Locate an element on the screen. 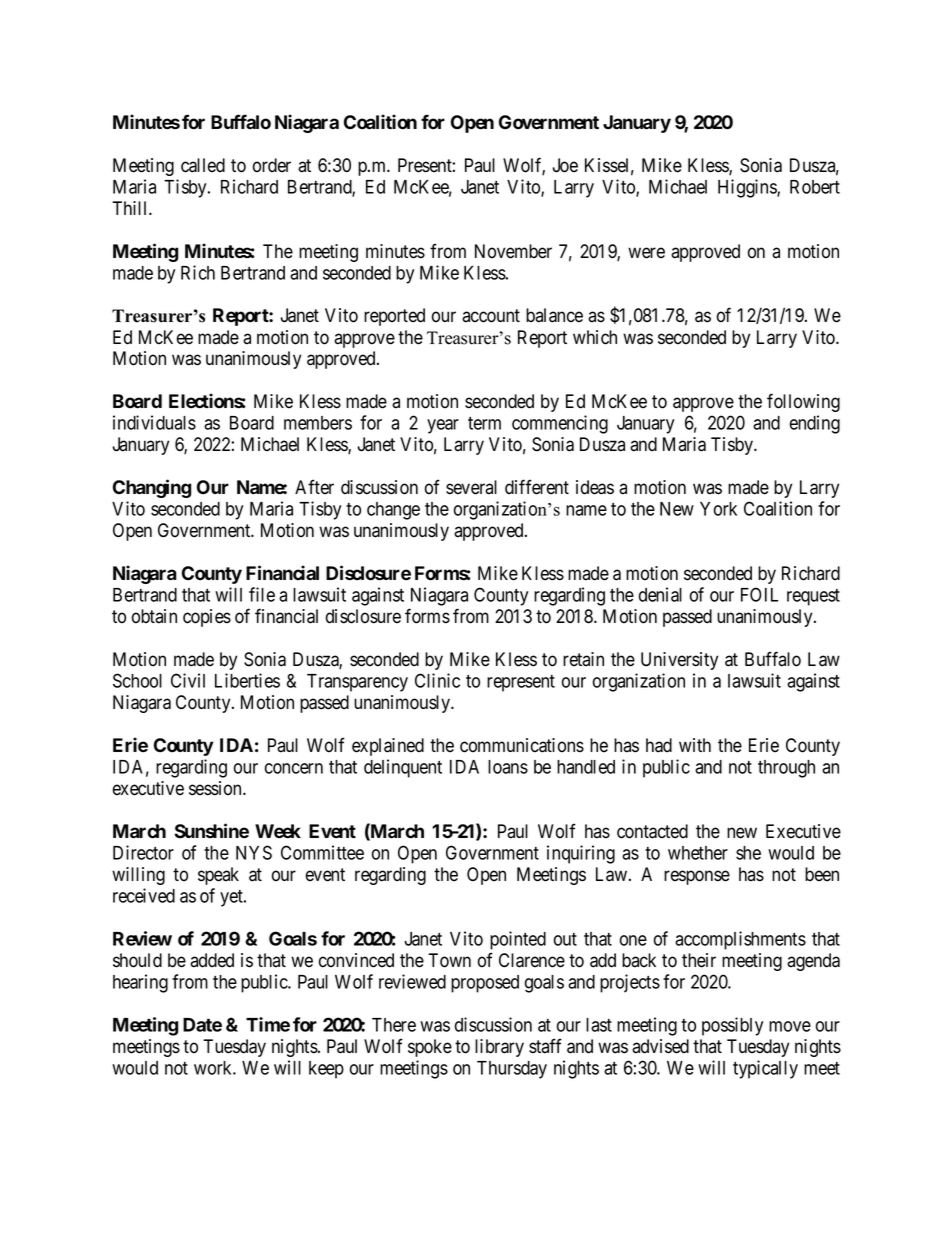 The width and height of the screenshot is (952, 1233). Joe is located at coordinates (565, 165).
